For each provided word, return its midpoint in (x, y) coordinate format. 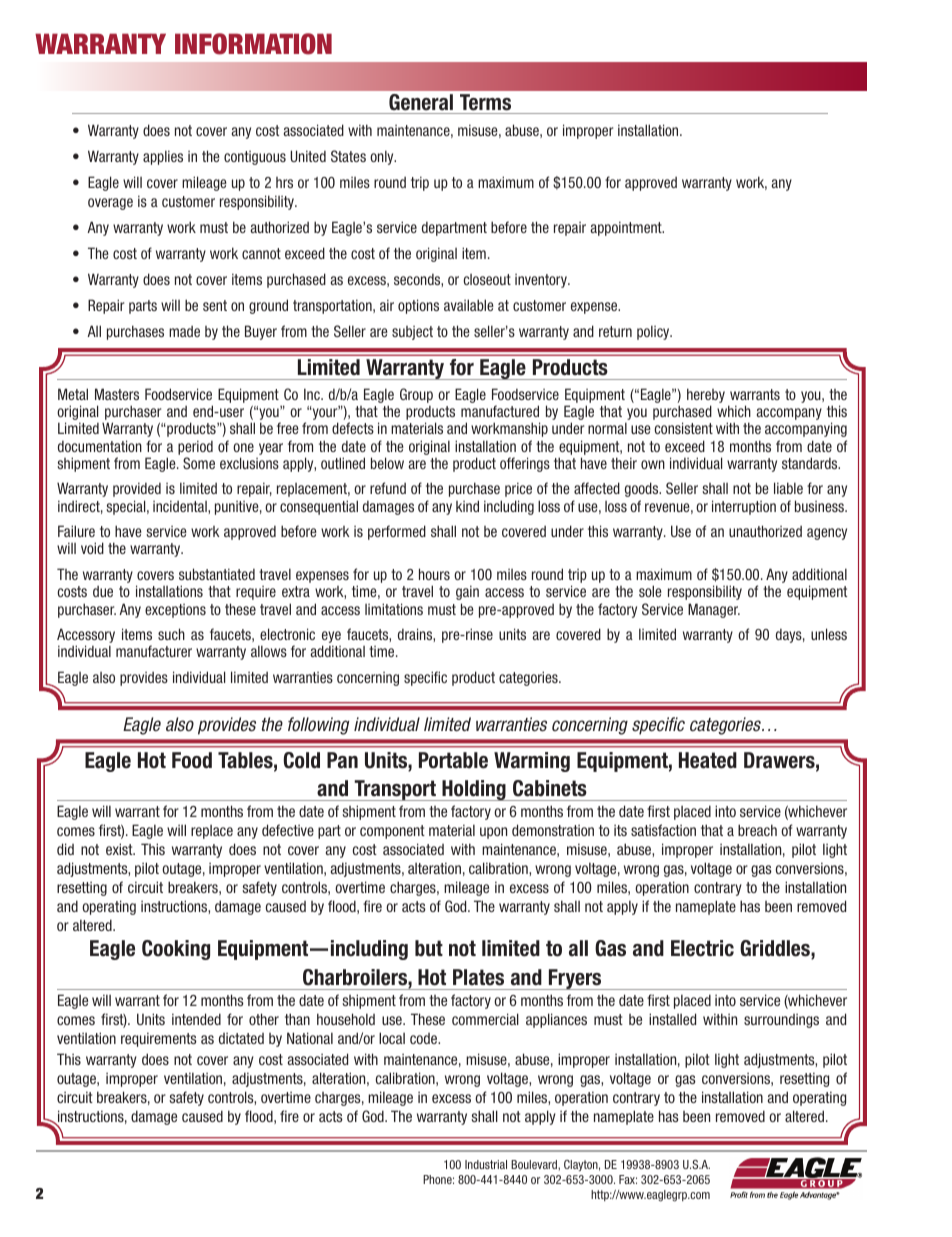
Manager (714, 610)
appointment (627, 228)
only (383, 157)
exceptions (175, 611)
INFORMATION (253, 44)
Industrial (486, 1164)
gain (467, 592)
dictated (241, 1038)
